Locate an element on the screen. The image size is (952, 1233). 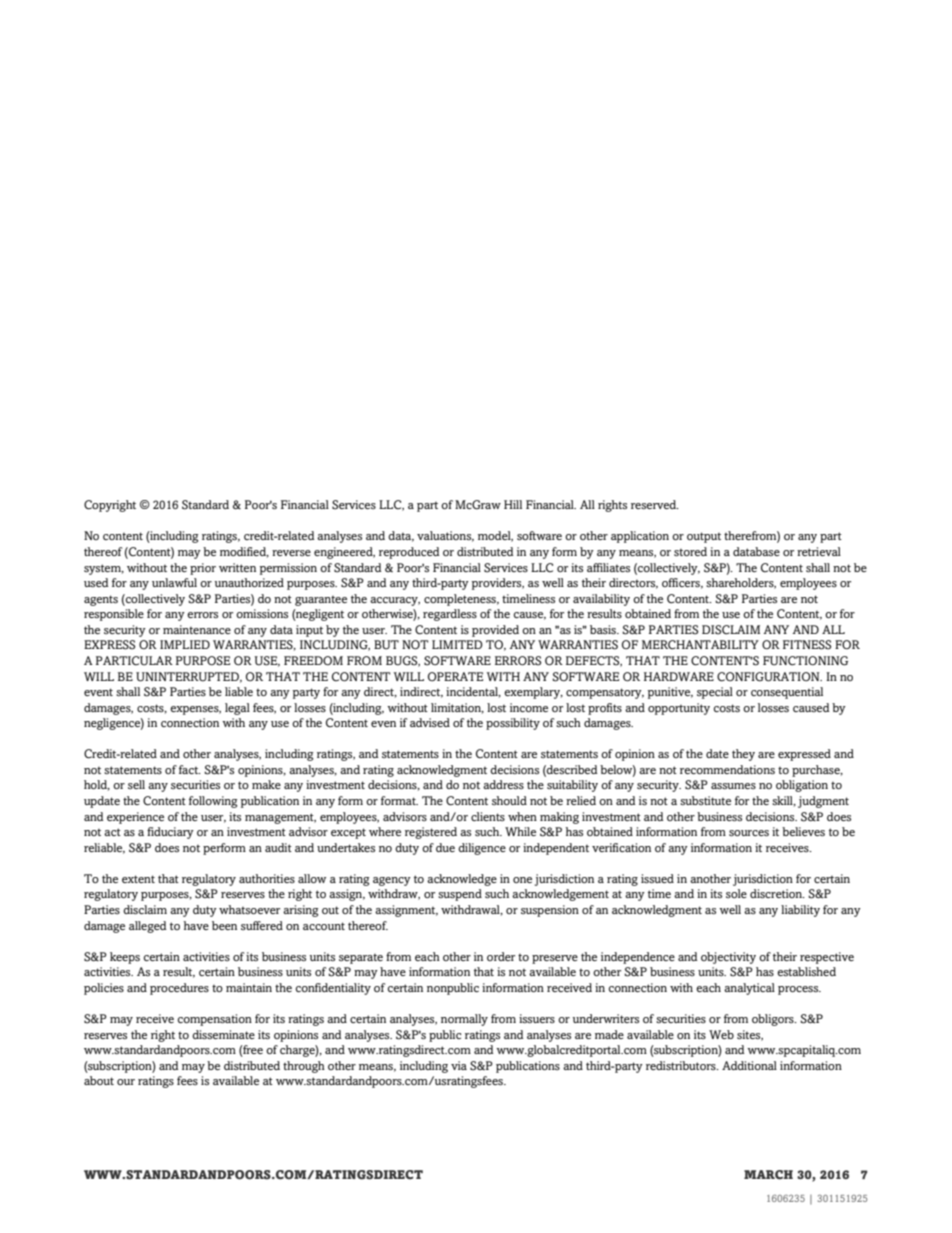
output is located at coordinates (704, 537).
